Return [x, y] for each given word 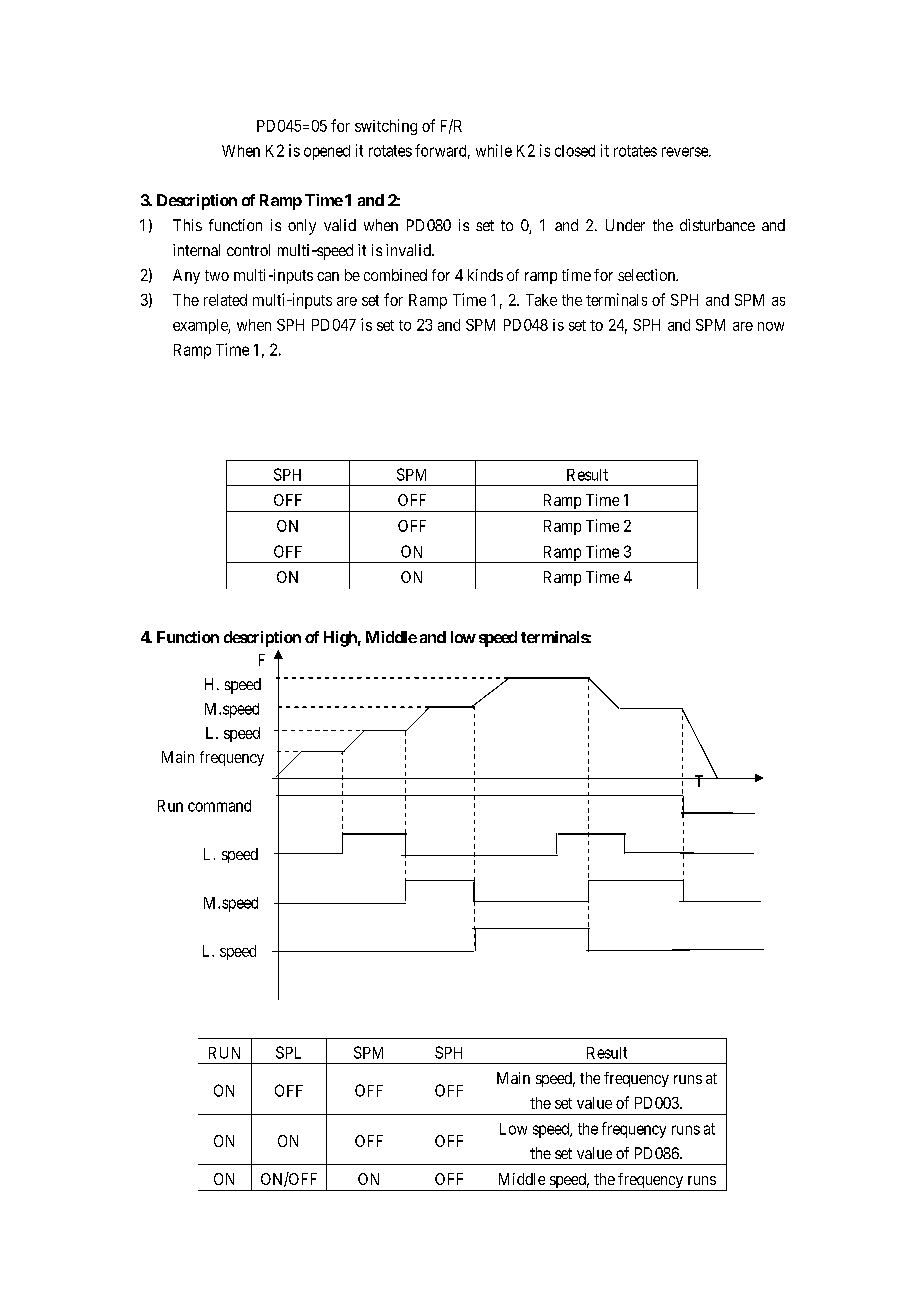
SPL [288, 1052]
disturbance [717, 225]
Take [541, 300]
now [771, 326]
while [494, 150]
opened [327, 152]
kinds [485, 275]
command [219, 806]
